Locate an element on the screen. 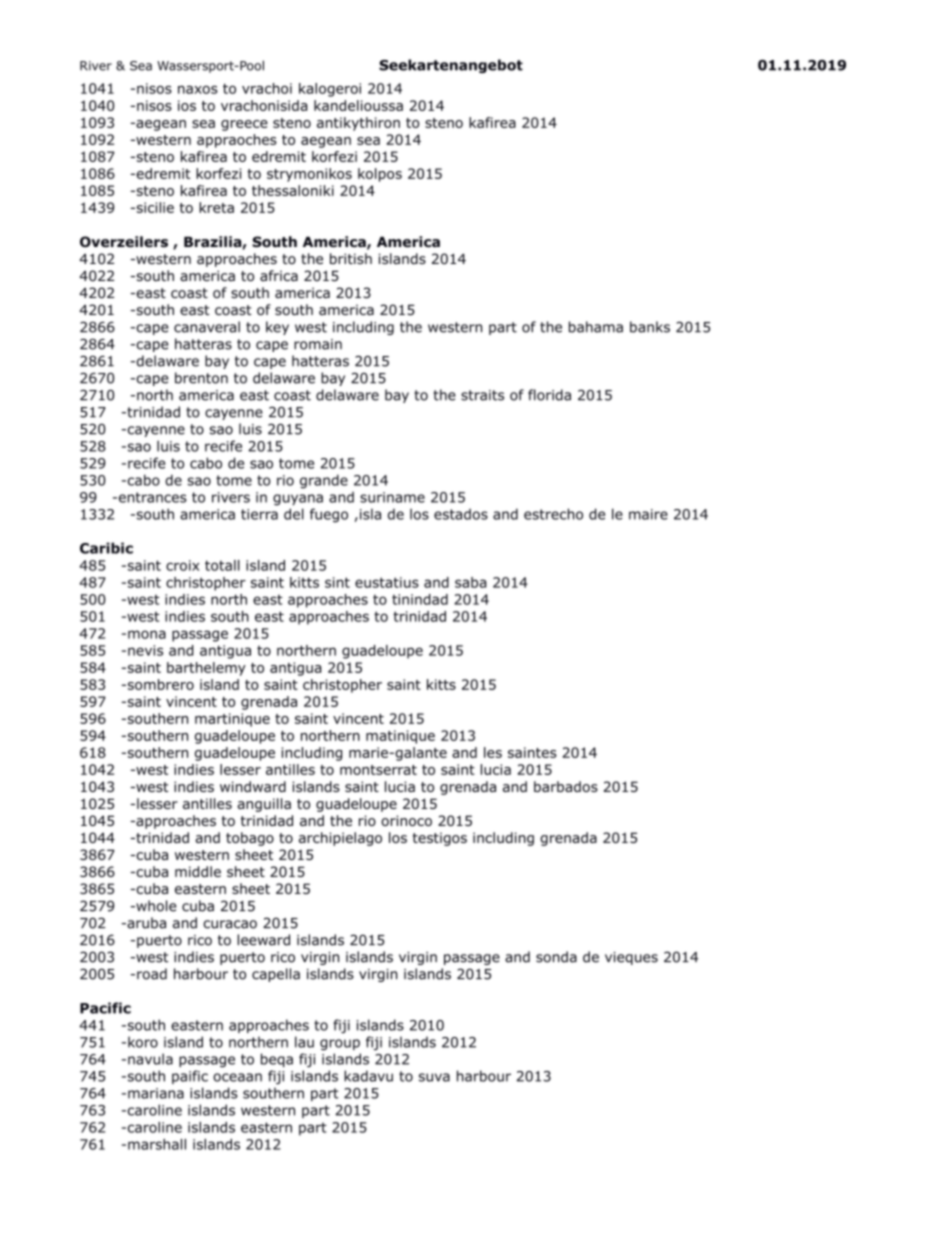  group is located at coordinates (340, 1045).
